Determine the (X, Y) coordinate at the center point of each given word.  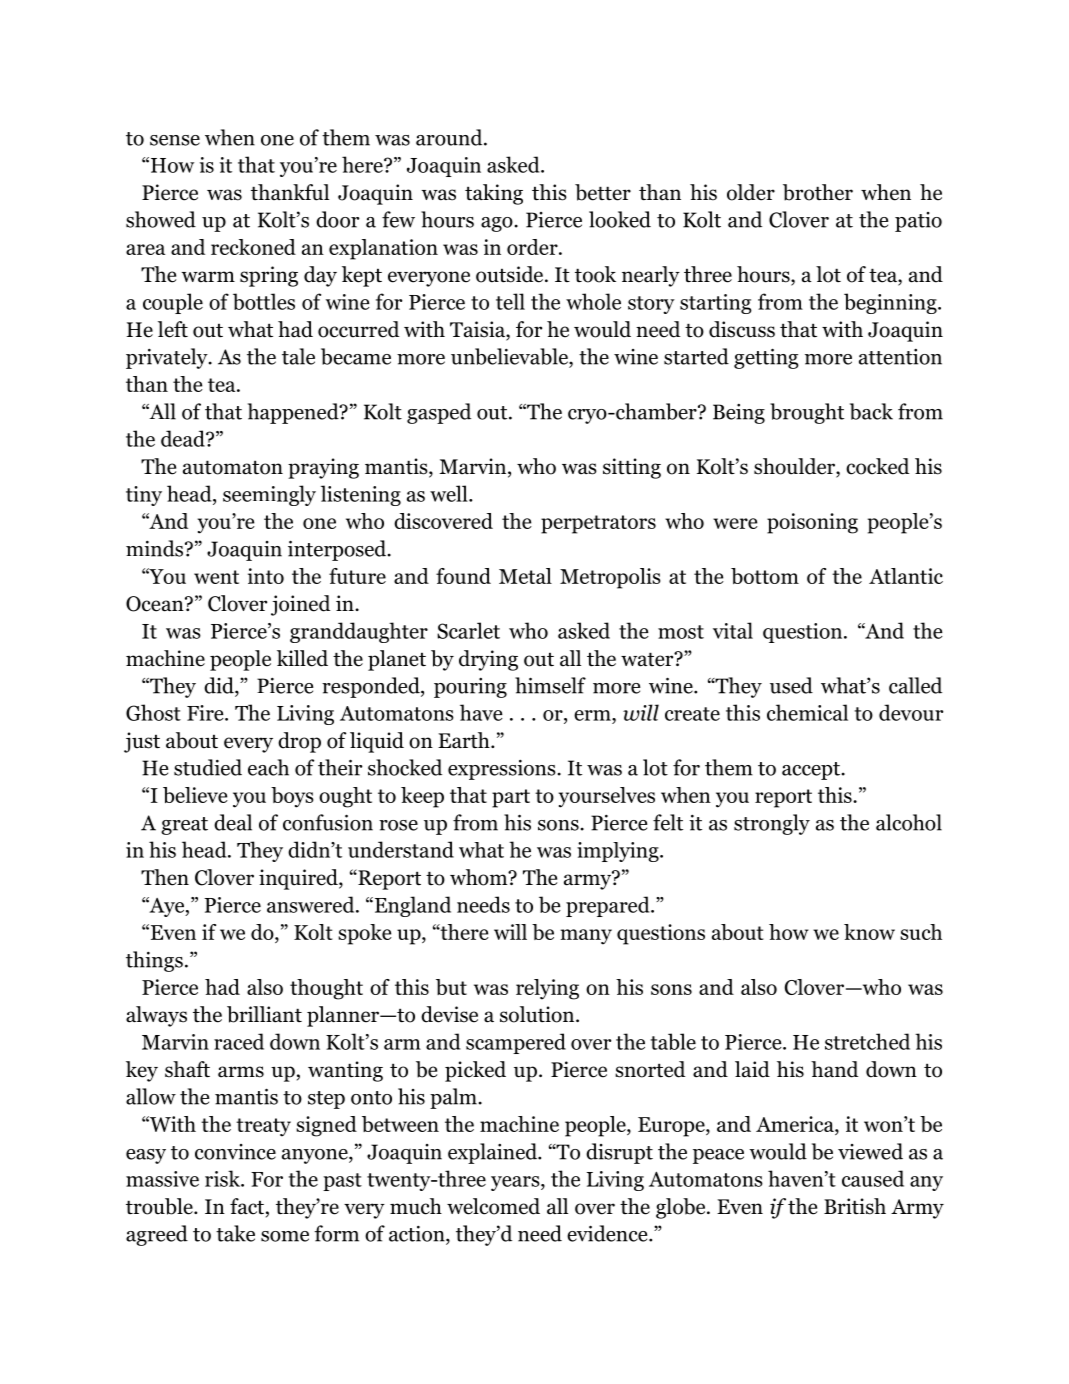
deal (233, 822)
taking (494, 194)
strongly (772, 824)
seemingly (269, 495)
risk (223, 1178)
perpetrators (598, 524)
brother (818, 192)
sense (175, 140)
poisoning (812, 523)
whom (480, 877)
